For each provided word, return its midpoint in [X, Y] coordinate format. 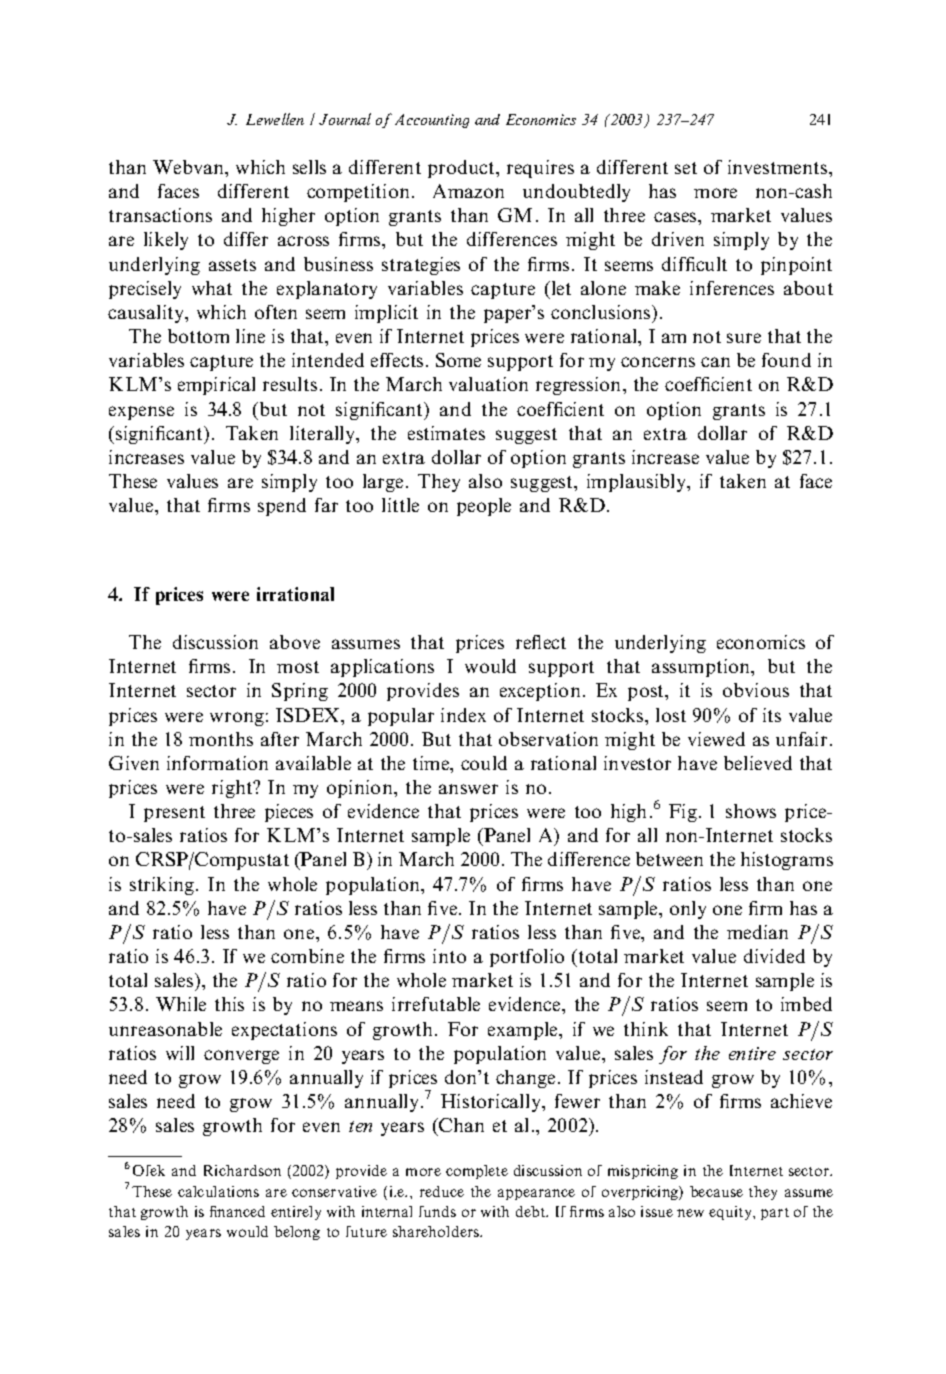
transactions [160, 215]
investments [779, 167]
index [463, 715]
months [221, 739]
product [462, 169]
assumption [702, 668]
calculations [218, 1191]
